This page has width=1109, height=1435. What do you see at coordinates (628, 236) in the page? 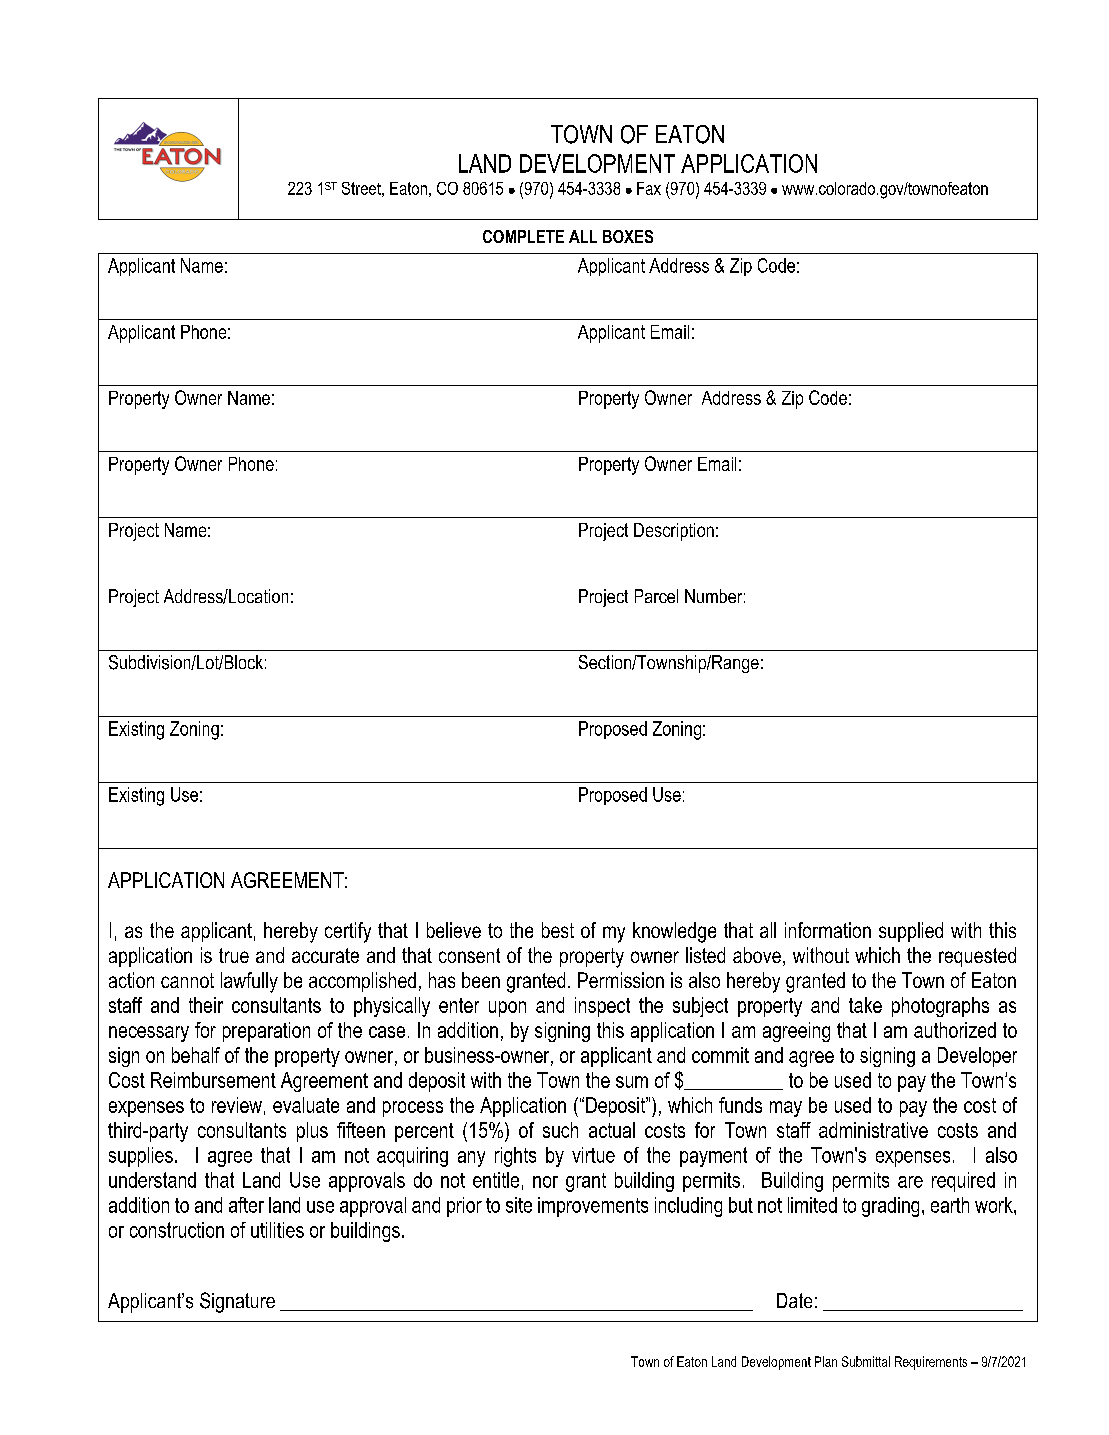
I see `BOXES` at bounding box center [628, 236].
